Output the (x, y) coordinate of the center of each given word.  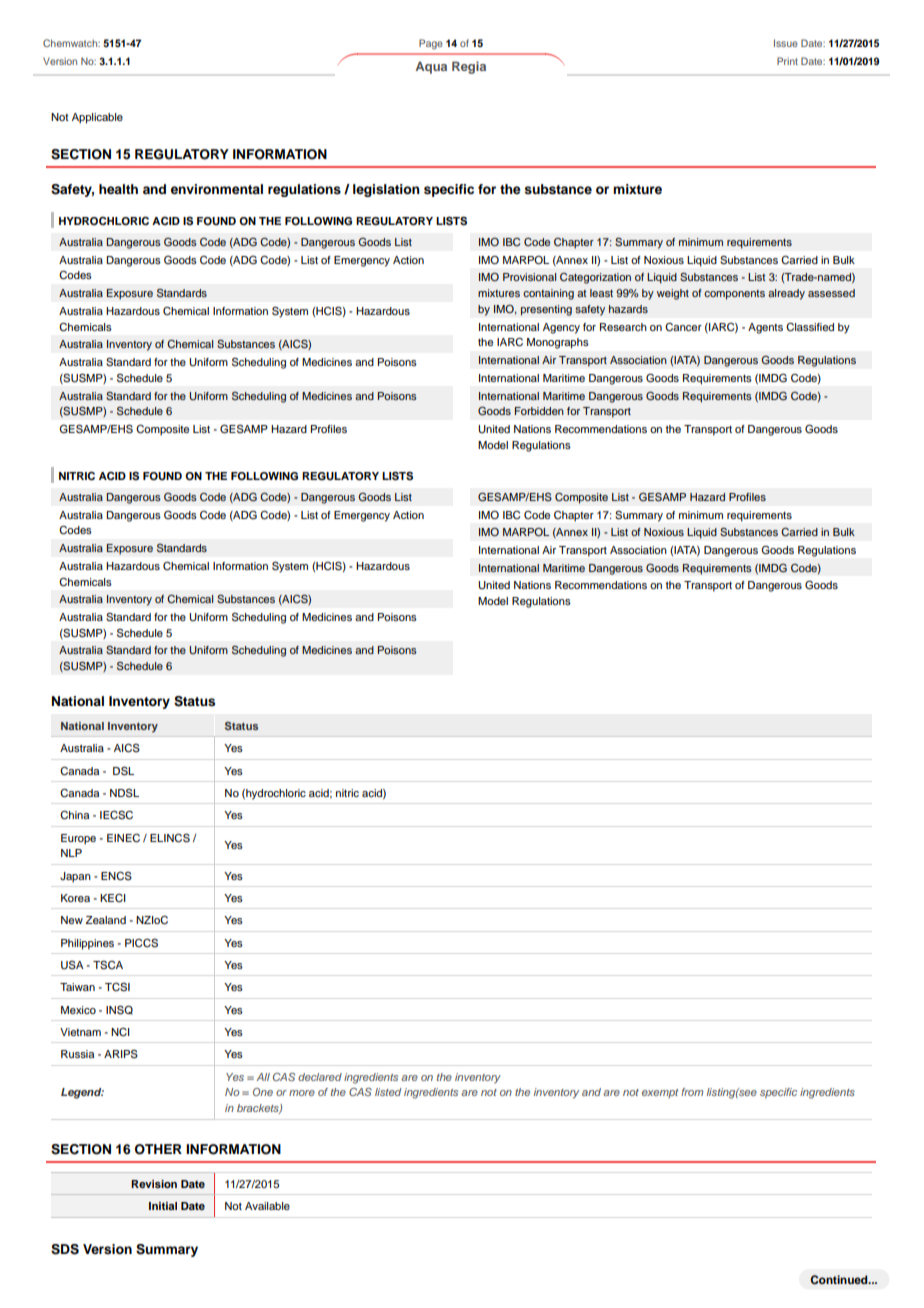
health (118, 189)
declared (320, 1077)
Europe (78, 839)
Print (787, 61)
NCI (120, 1032)
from (692, 1092)
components (734, 295)
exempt (660, 1093)
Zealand (105, 920)
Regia (469, 67)
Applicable (97, 118)
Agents (765, 328)
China (74, 815)
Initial (163, 1206)
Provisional (529, 277)
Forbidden (539, 411)
